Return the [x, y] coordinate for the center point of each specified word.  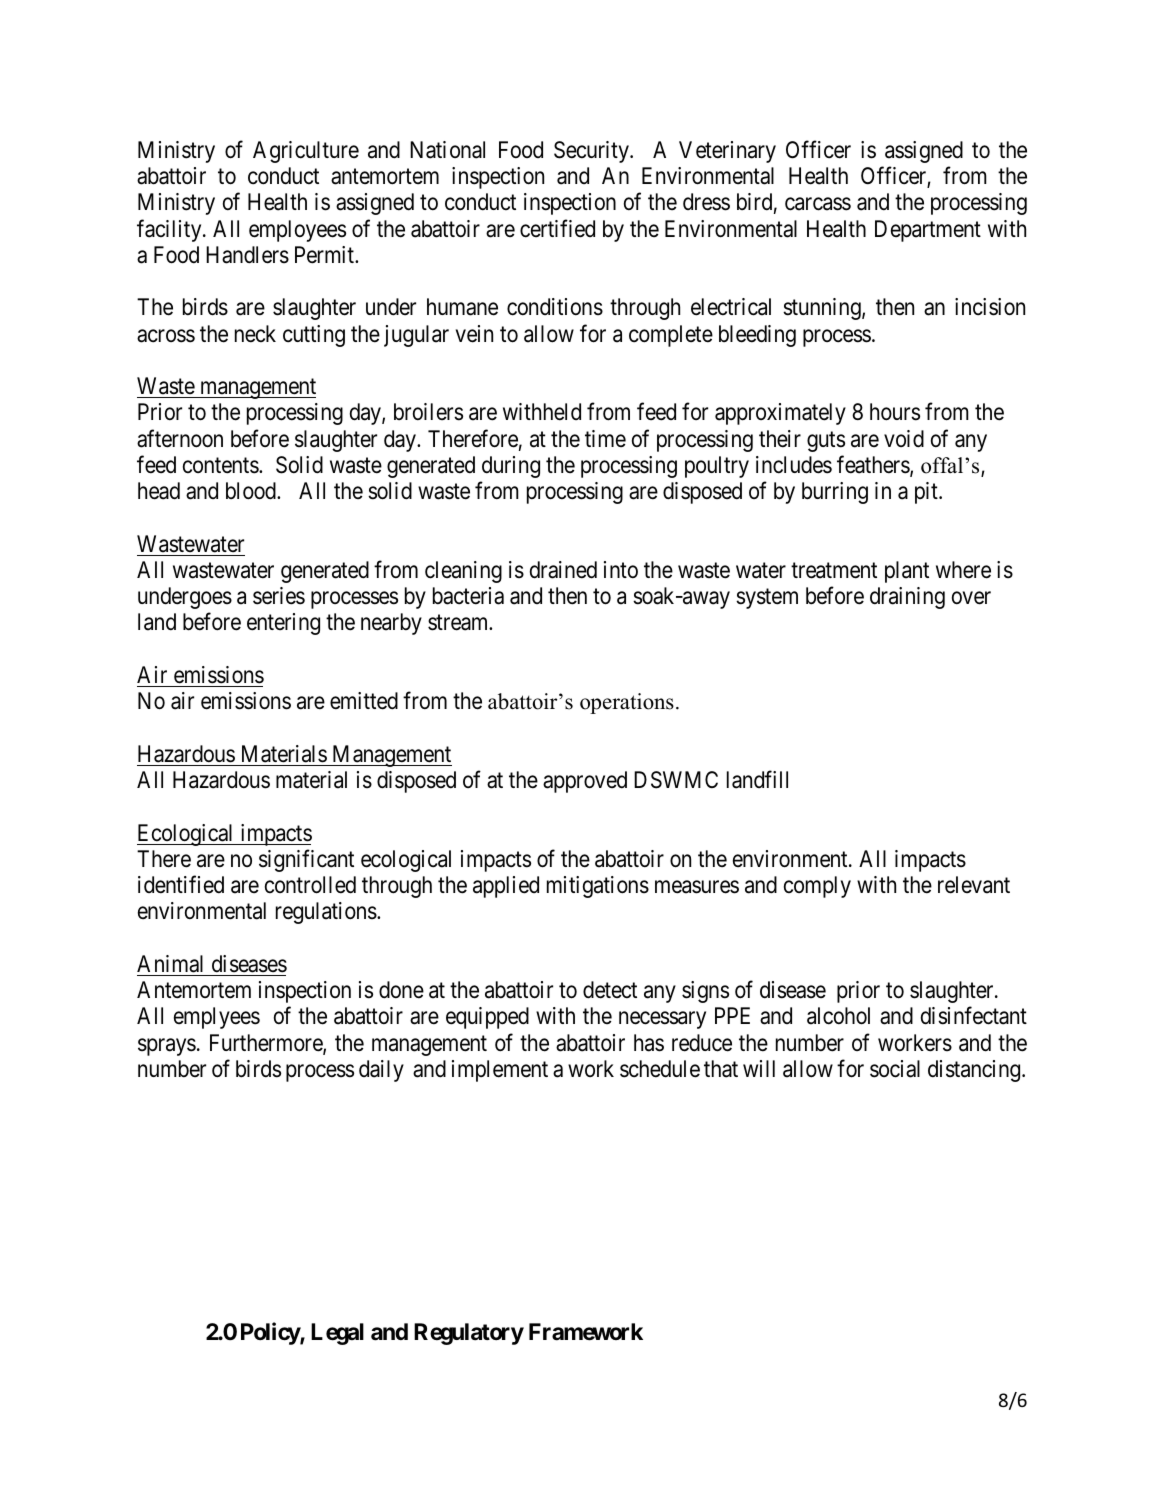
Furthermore [267, 1044]
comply [817, 887]
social [895, 1069]
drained [563, 570]
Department [928, 231]
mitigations [598, 887]
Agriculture [306, 152]
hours [895, 412]
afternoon [180, 438]
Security [592, 152]
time [605, 438]
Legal [337, 1334]
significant [306, 860]
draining [907, 598]
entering [283, 624]
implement [500, 1071]
